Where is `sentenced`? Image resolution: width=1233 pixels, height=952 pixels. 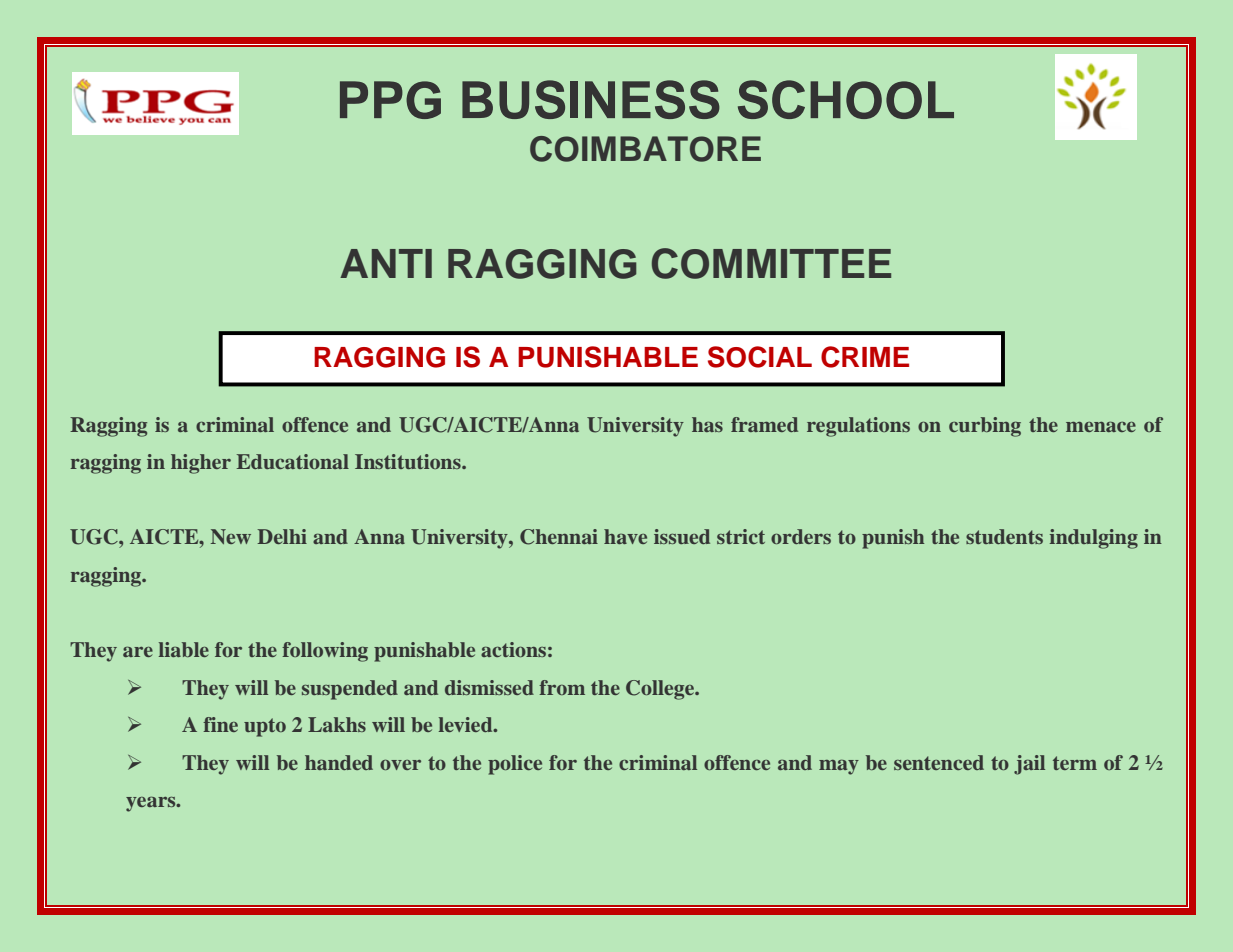
sentenced is located at coordinates (939, 762).
